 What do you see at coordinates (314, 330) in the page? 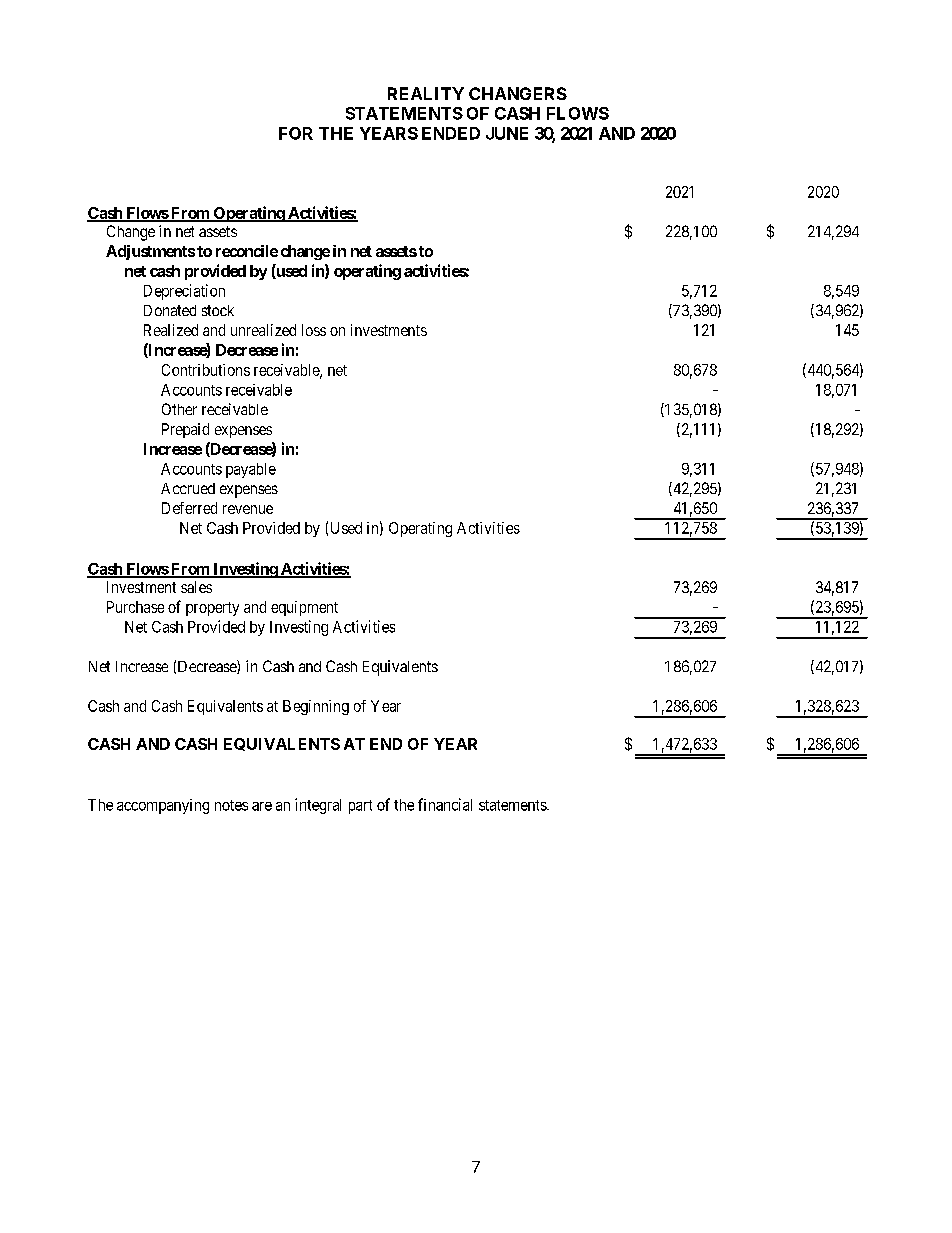
I see `loss` at bounding box center [314, 330].
